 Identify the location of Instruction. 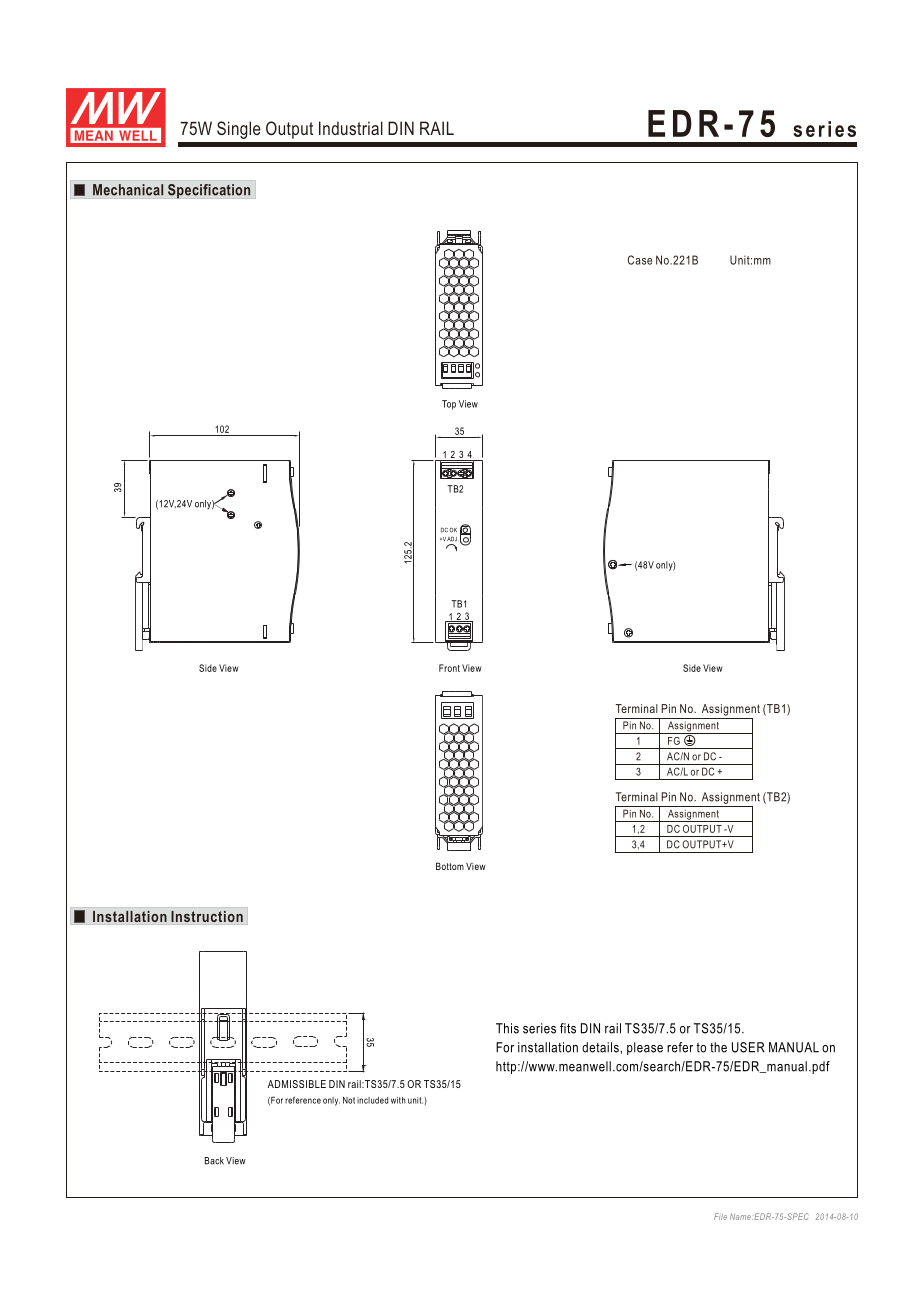
(207, 917).
